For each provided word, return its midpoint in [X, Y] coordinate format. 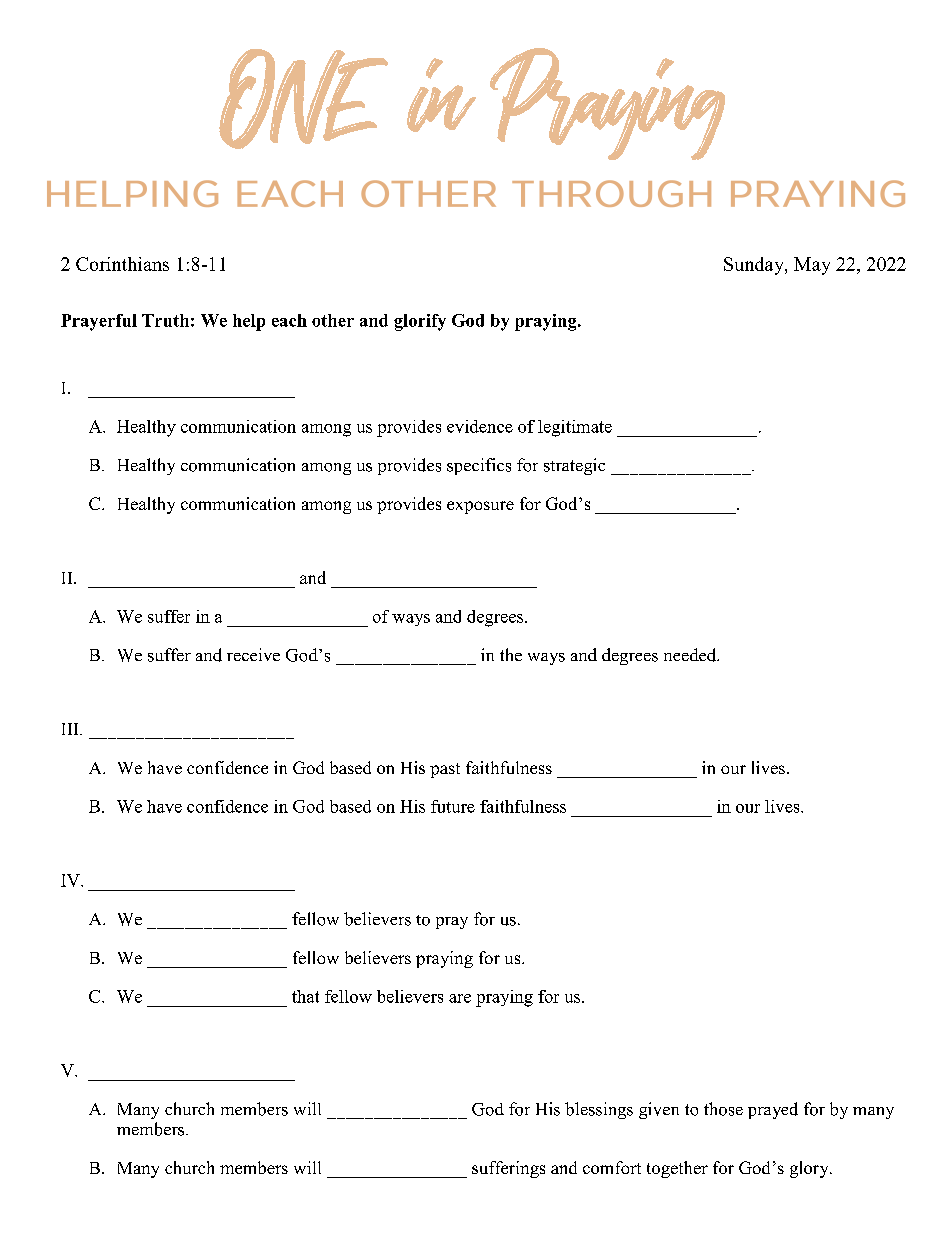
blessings [599, 1110]
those [723, 1109]
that [305, 996]
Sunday [755, 266]
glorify [420, 322]
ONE [303, 99]
